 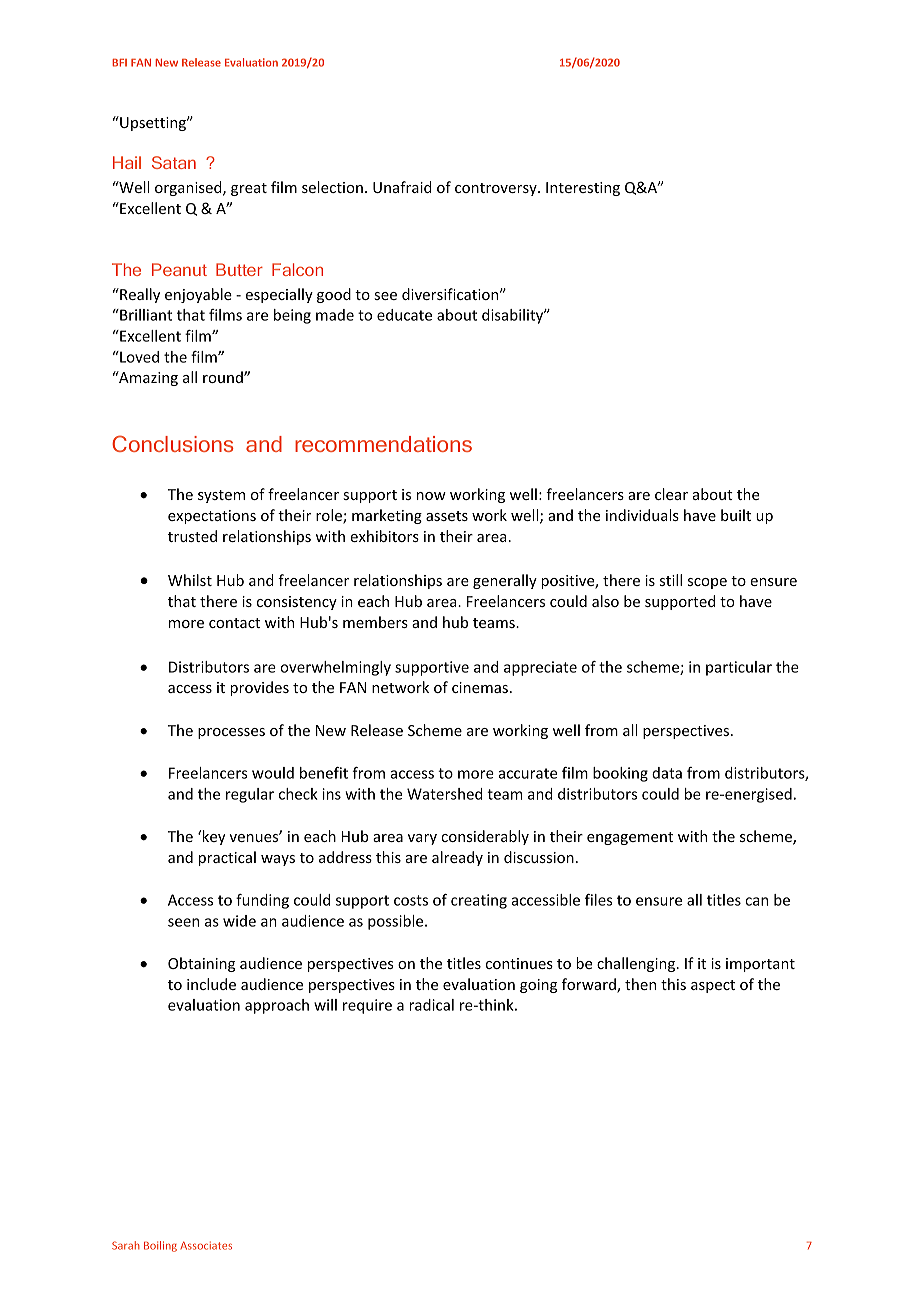 I want to click on radical, so click(x=431, y=1005).
